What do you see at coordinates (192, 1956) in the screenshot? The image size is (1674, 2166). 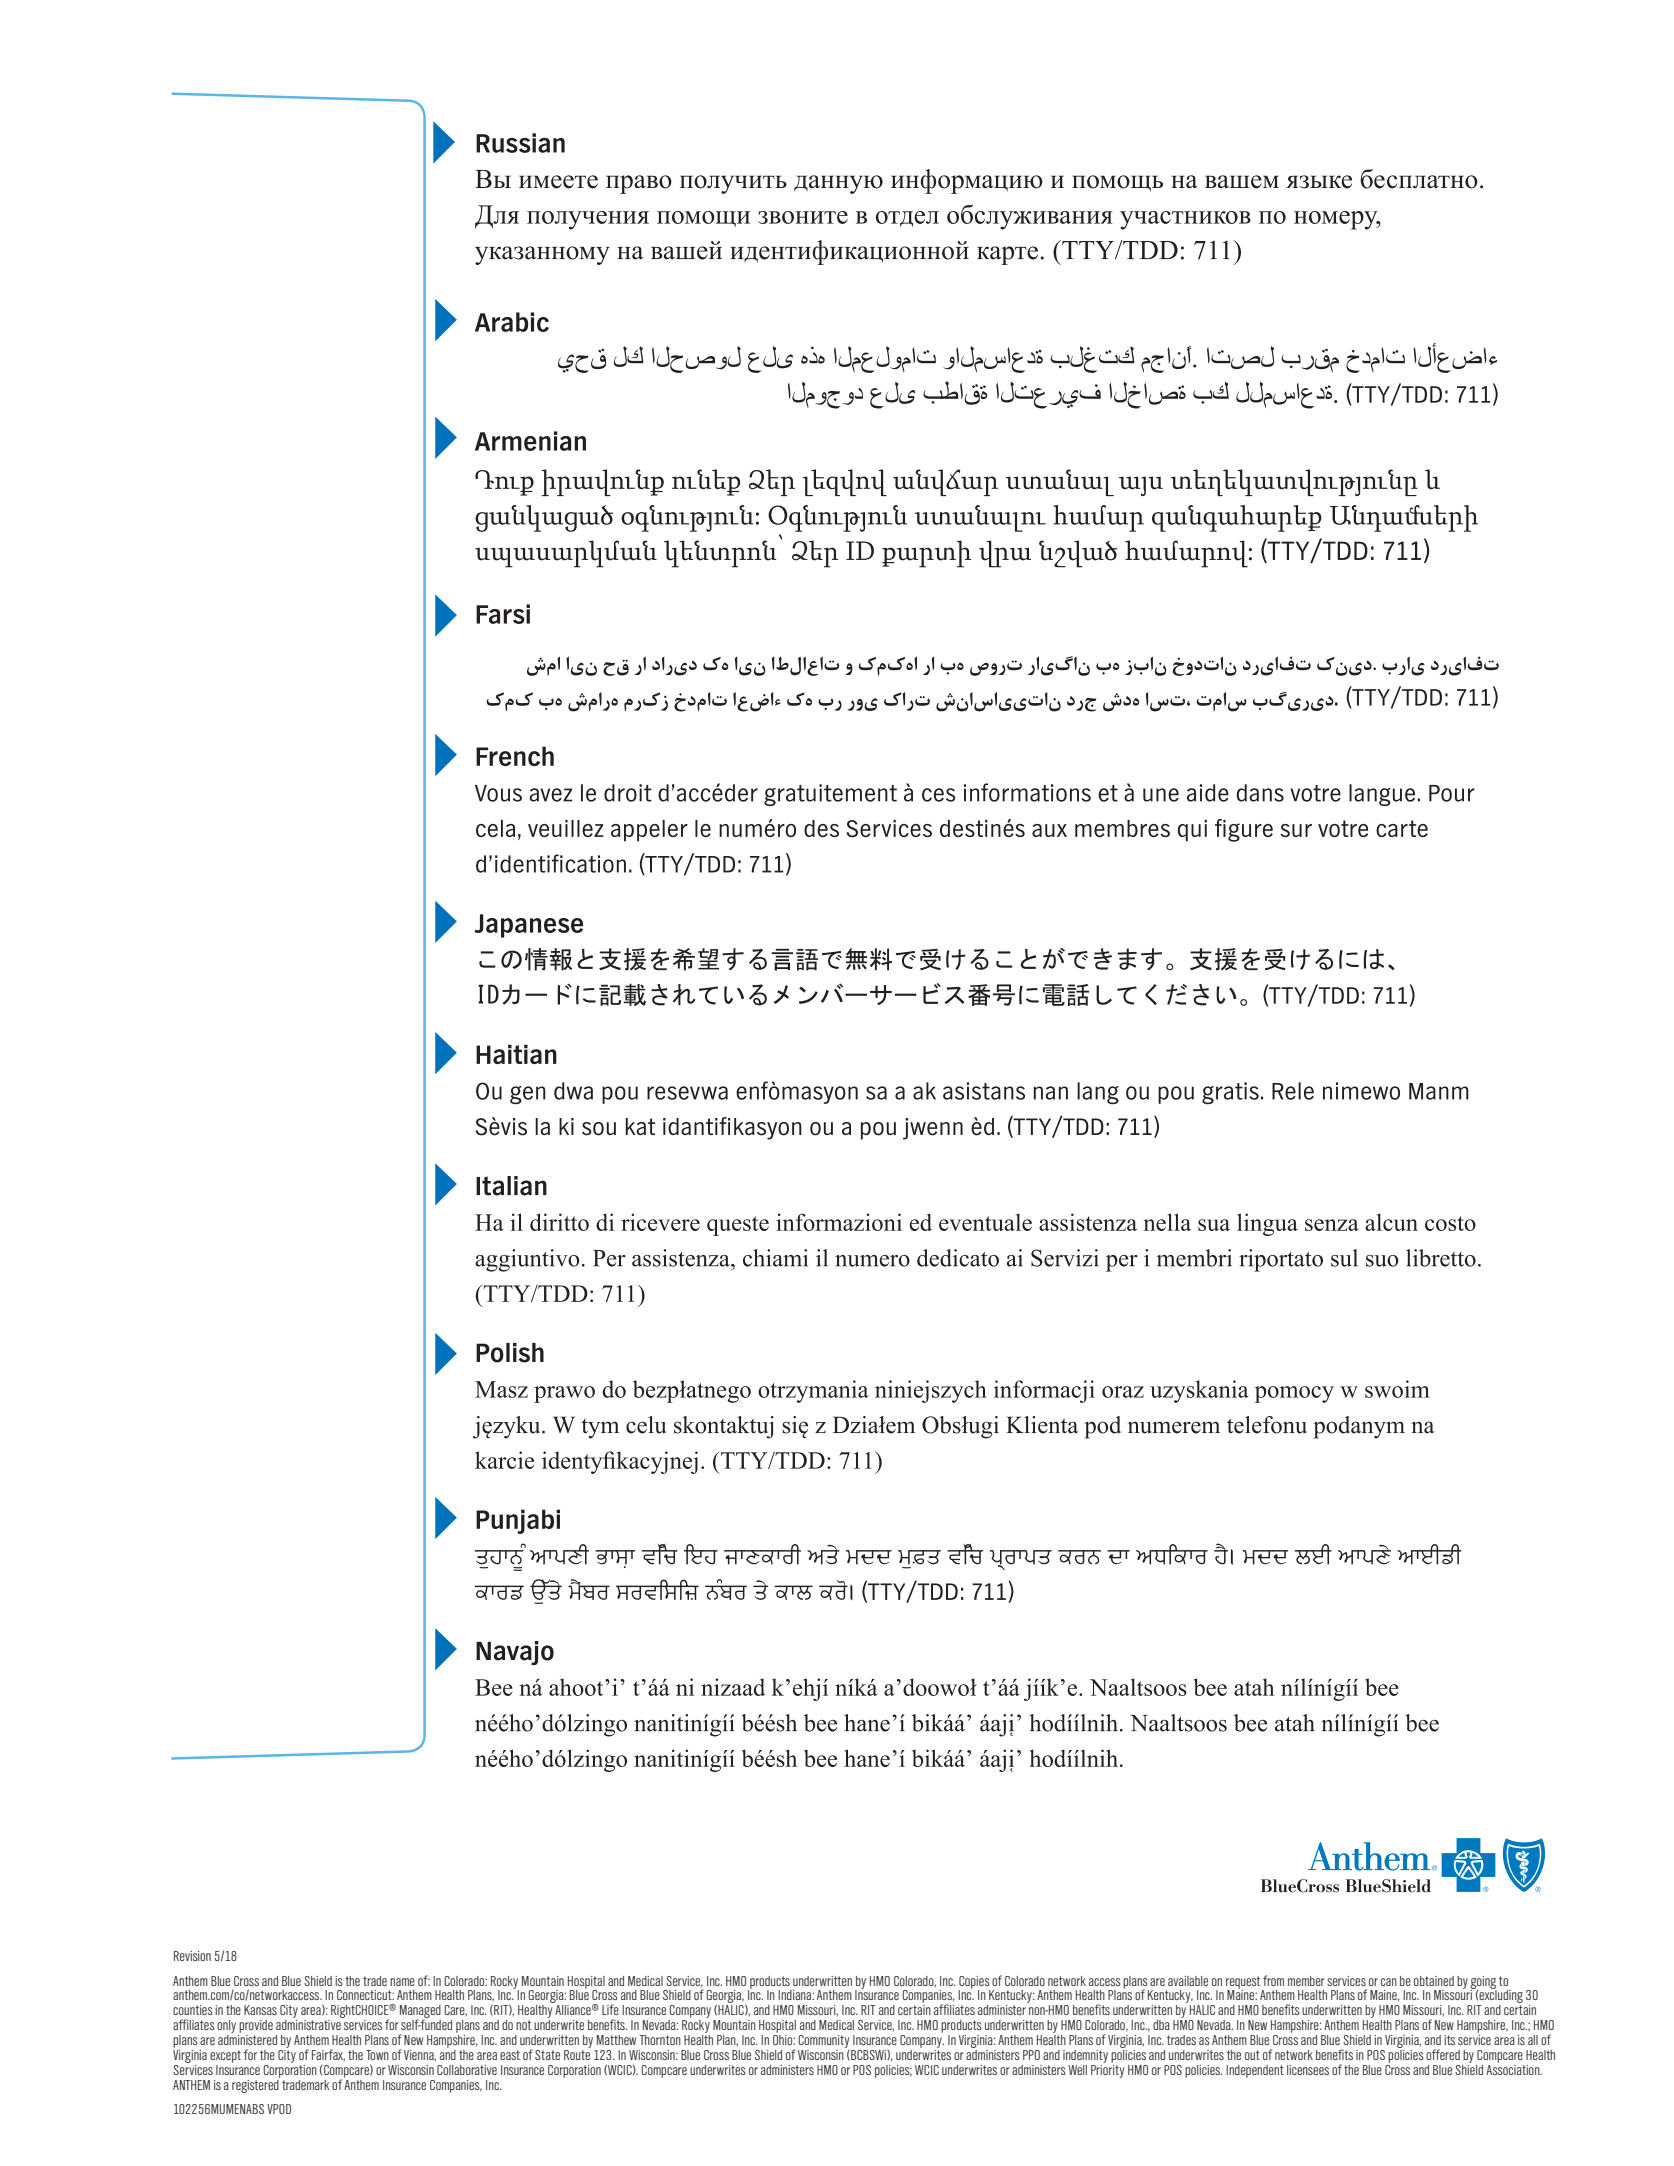 I see `Revision` at bounding box center [192, 1956].
